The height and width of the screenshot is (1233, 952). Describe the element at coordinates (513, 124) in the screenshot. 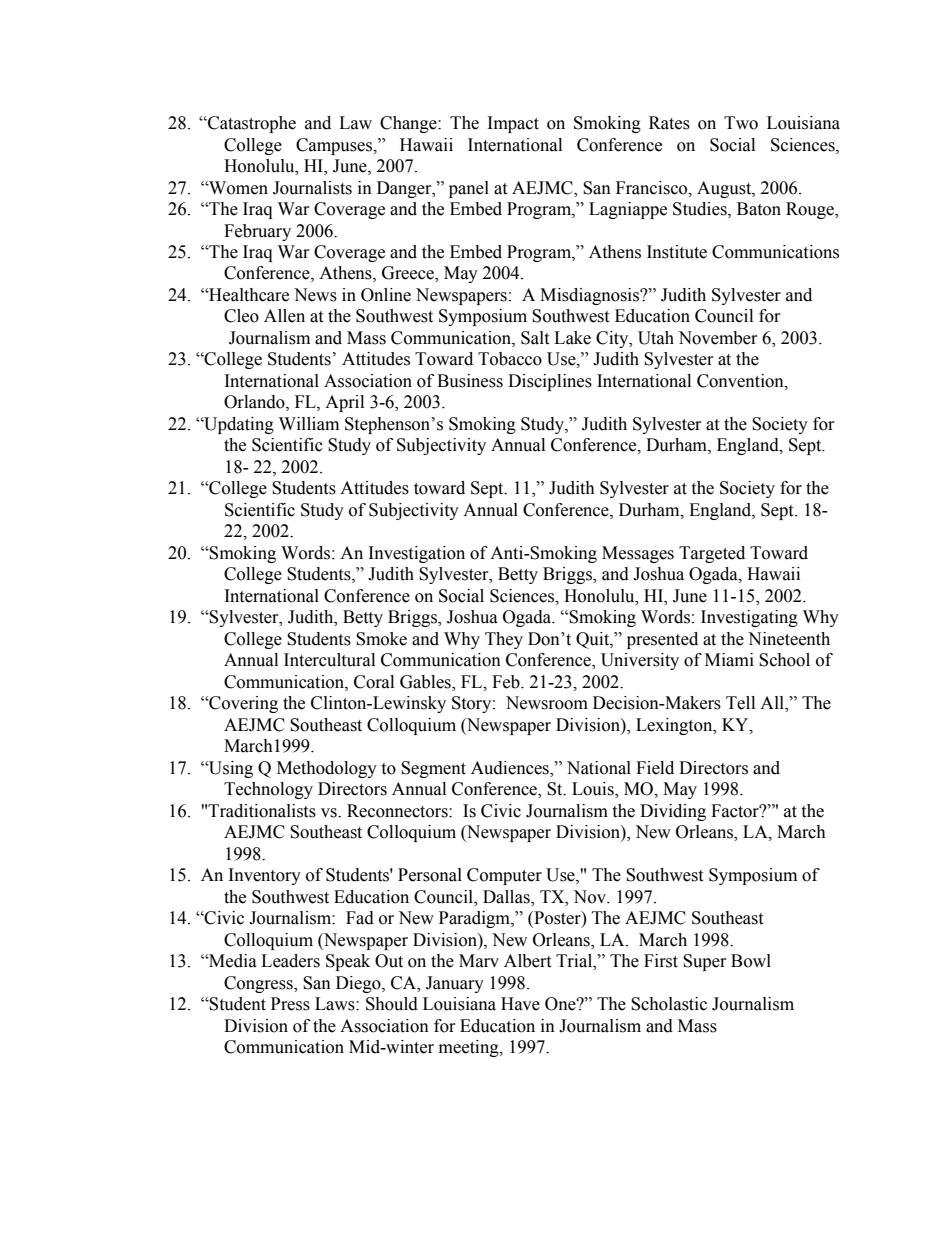

I see `Impact` at that location.
